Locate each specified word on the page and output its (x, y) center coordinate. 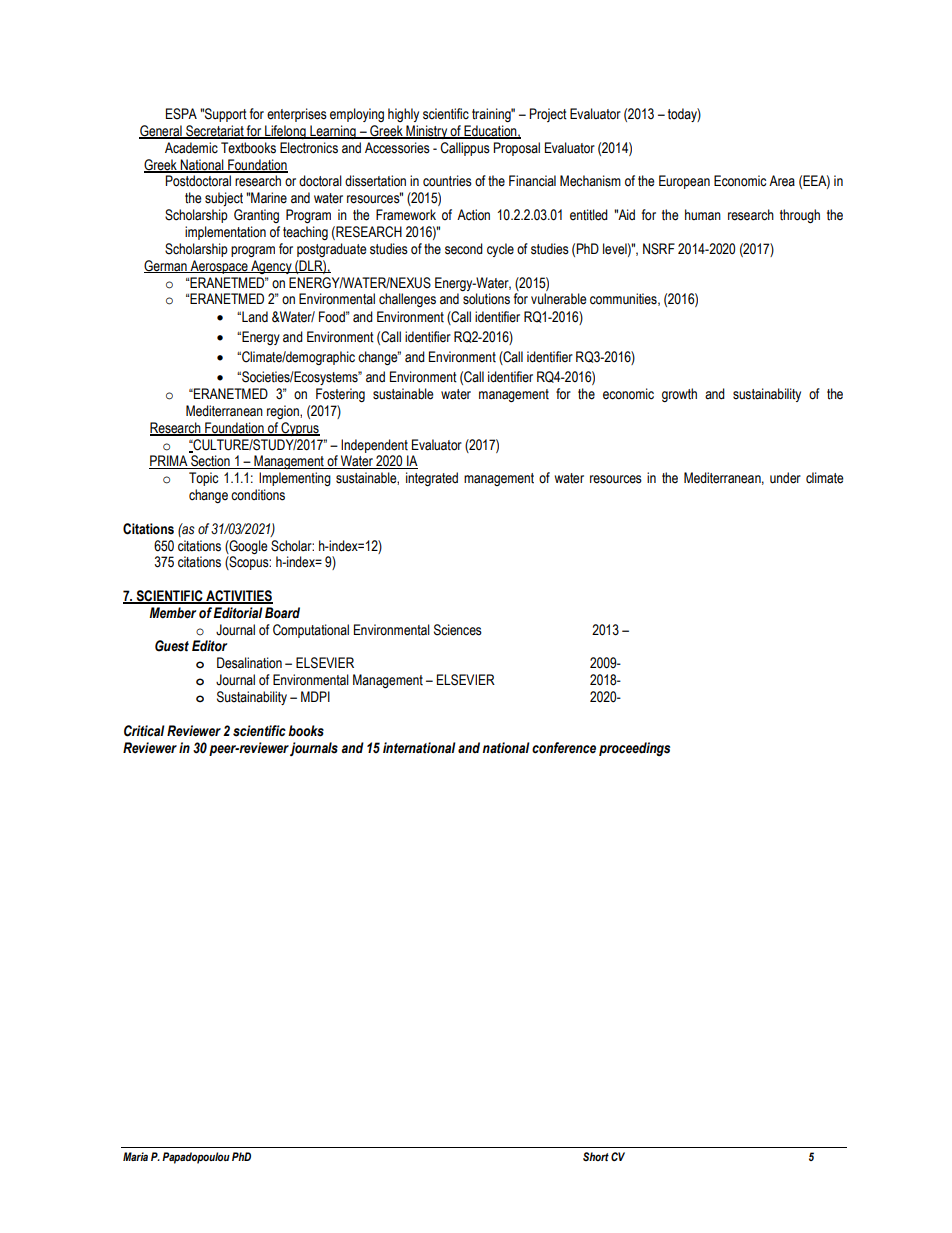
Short (596, 1156)
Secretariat (215, 132)
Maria (135, 1156)
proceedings (634, 749)
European (684, 182)
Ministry (427, 132)
